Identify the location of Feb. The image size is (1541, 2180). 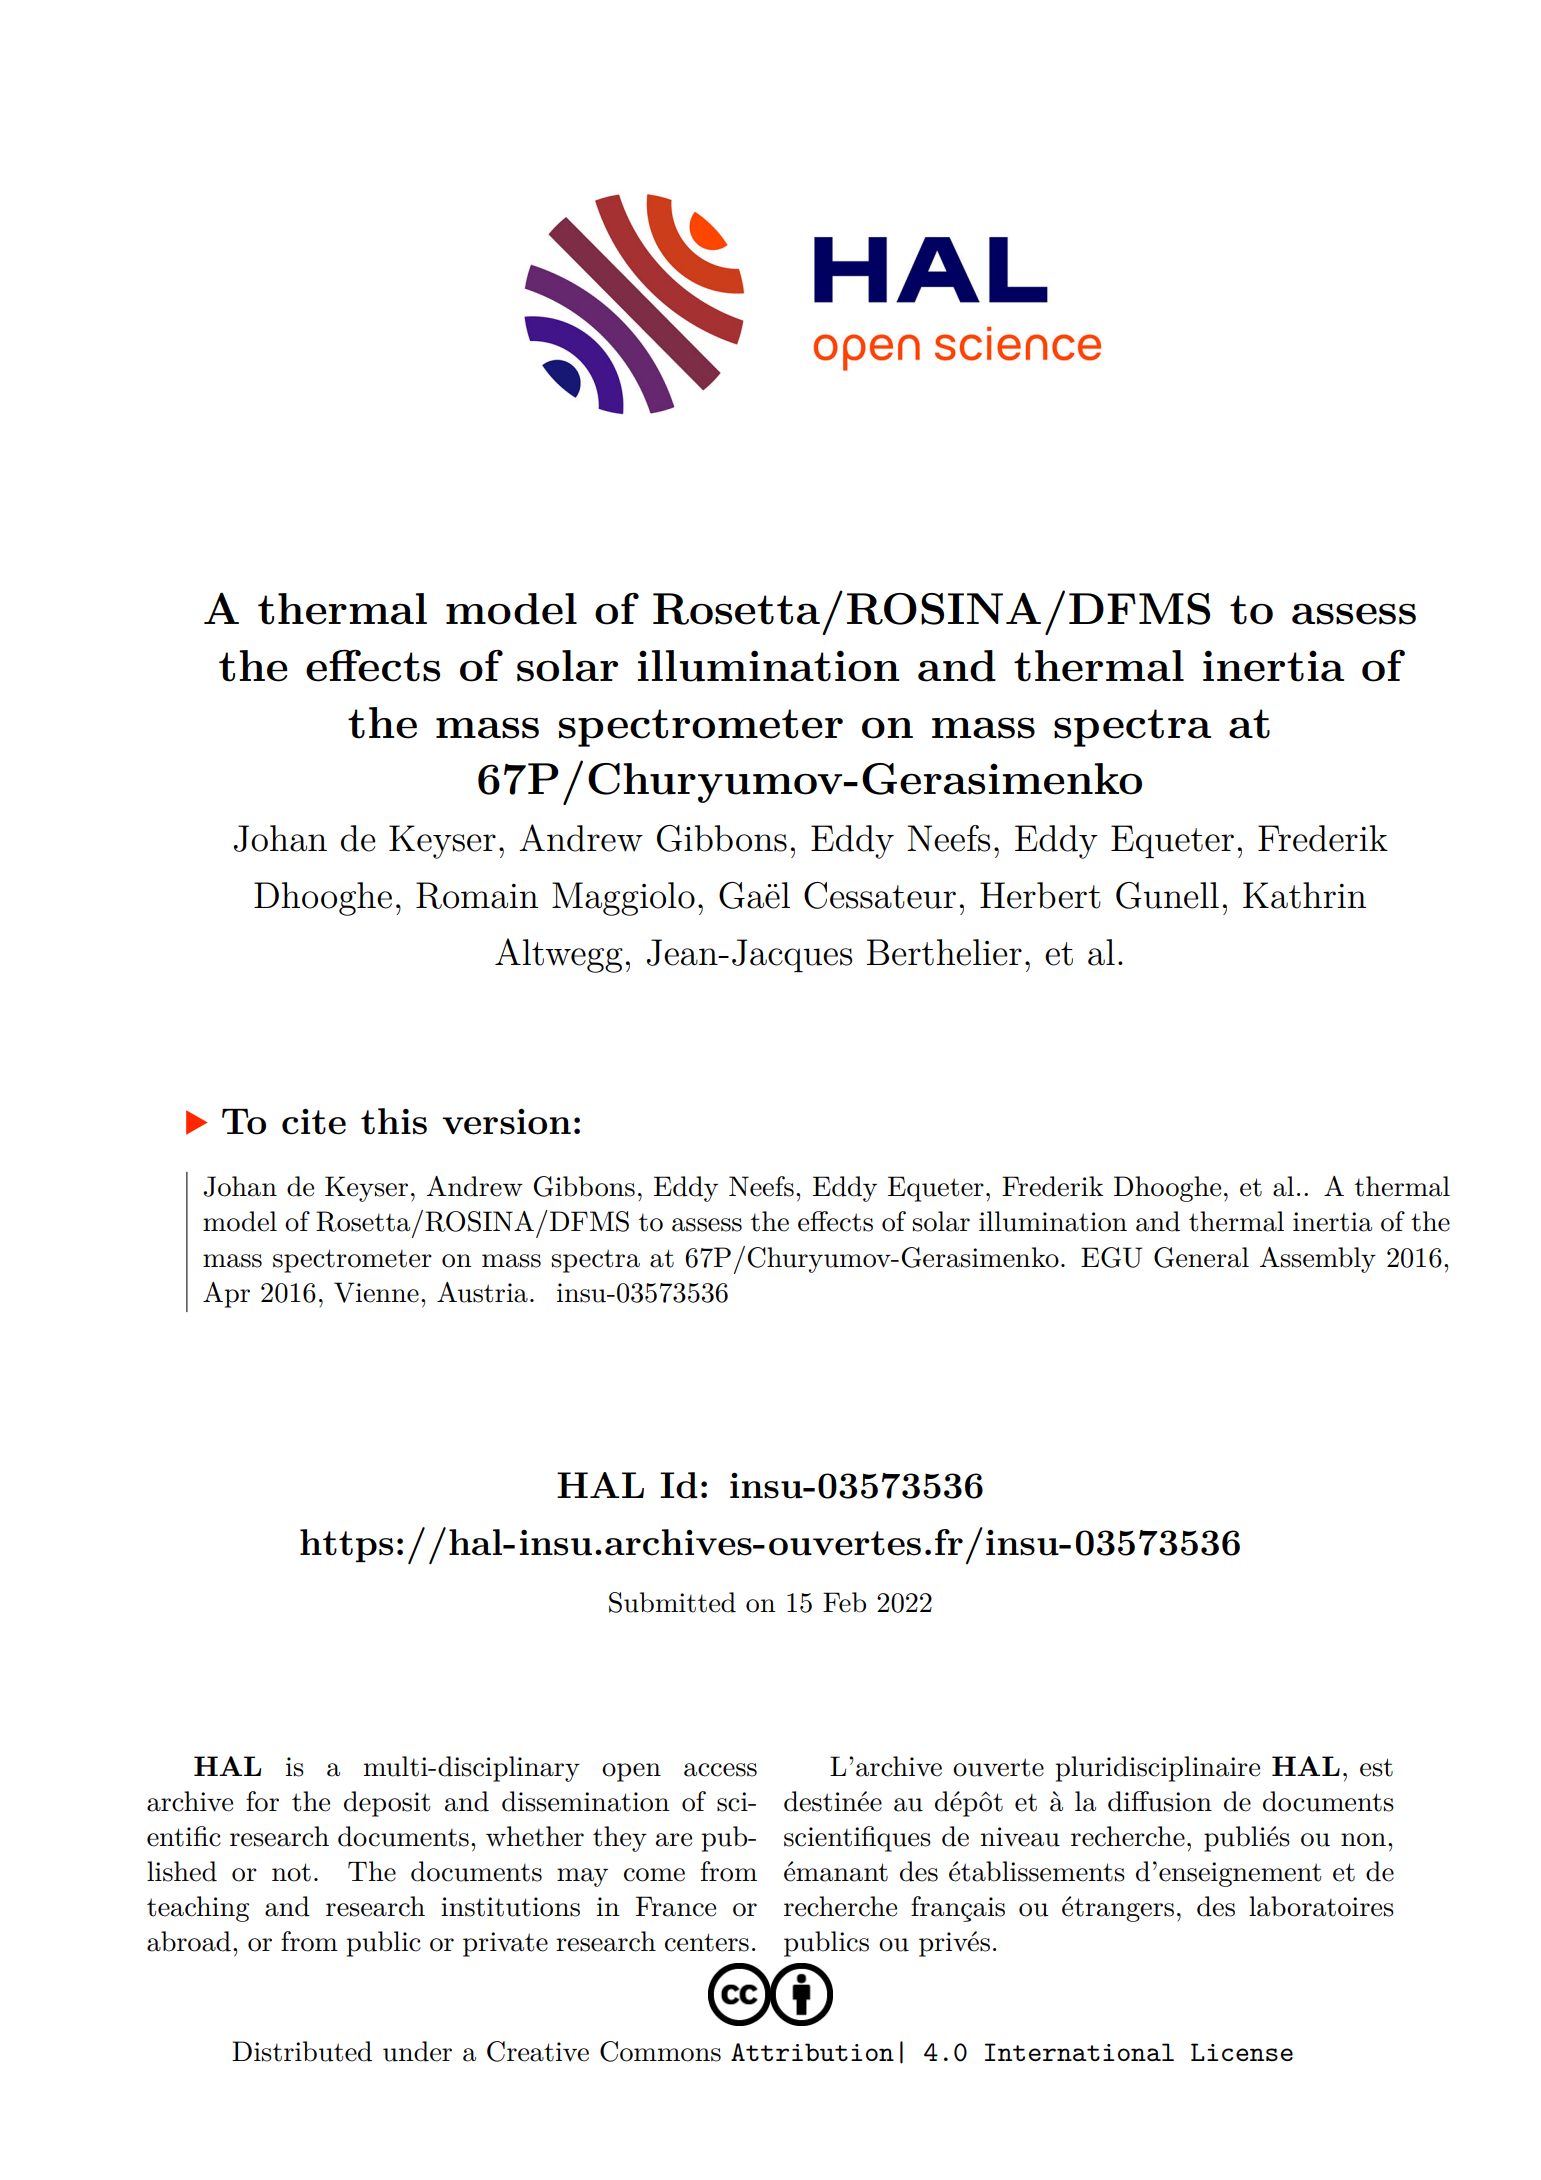
(844, 1602).
